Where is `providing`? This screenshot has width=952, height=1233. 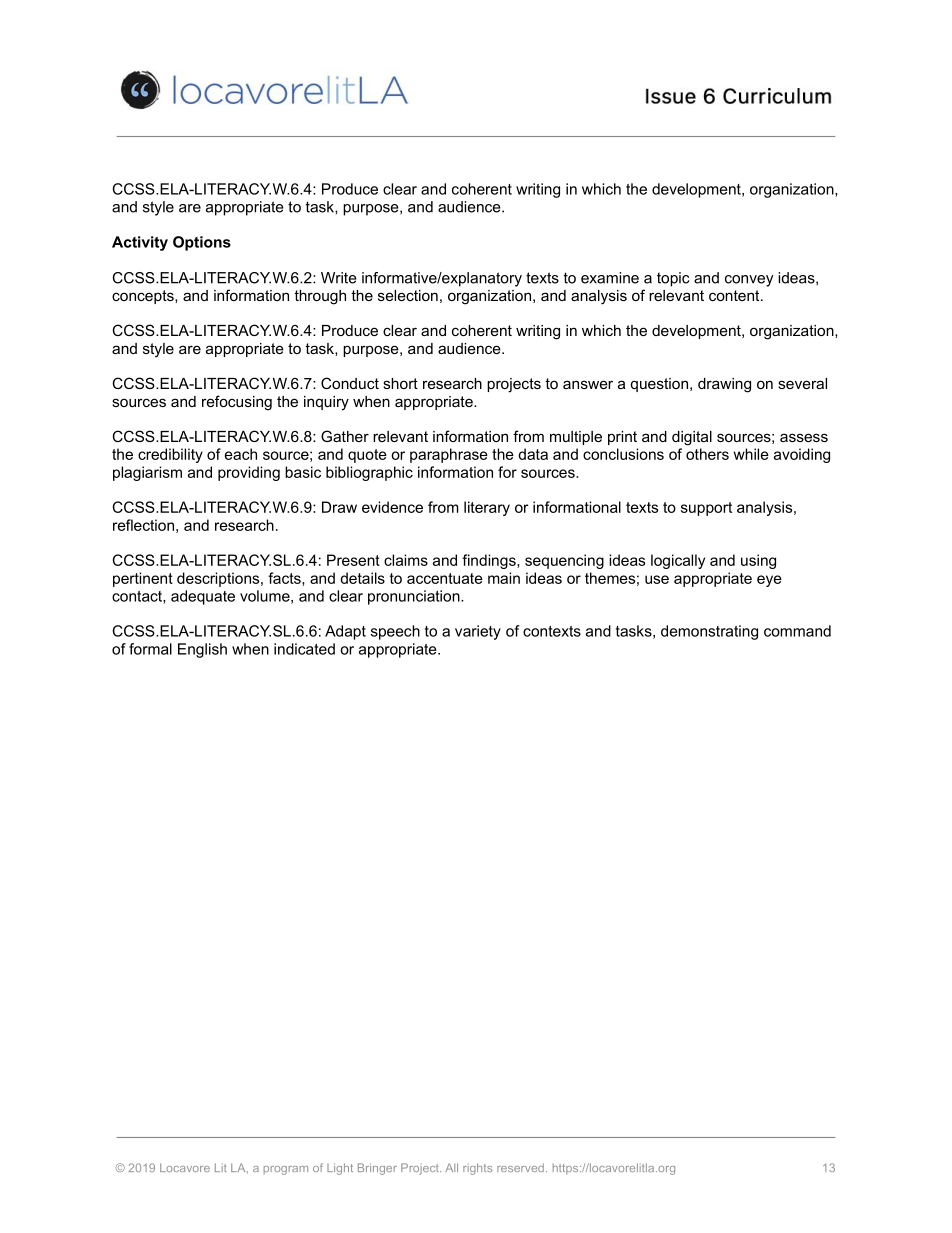 providing is located at coordinates (249, 473).
